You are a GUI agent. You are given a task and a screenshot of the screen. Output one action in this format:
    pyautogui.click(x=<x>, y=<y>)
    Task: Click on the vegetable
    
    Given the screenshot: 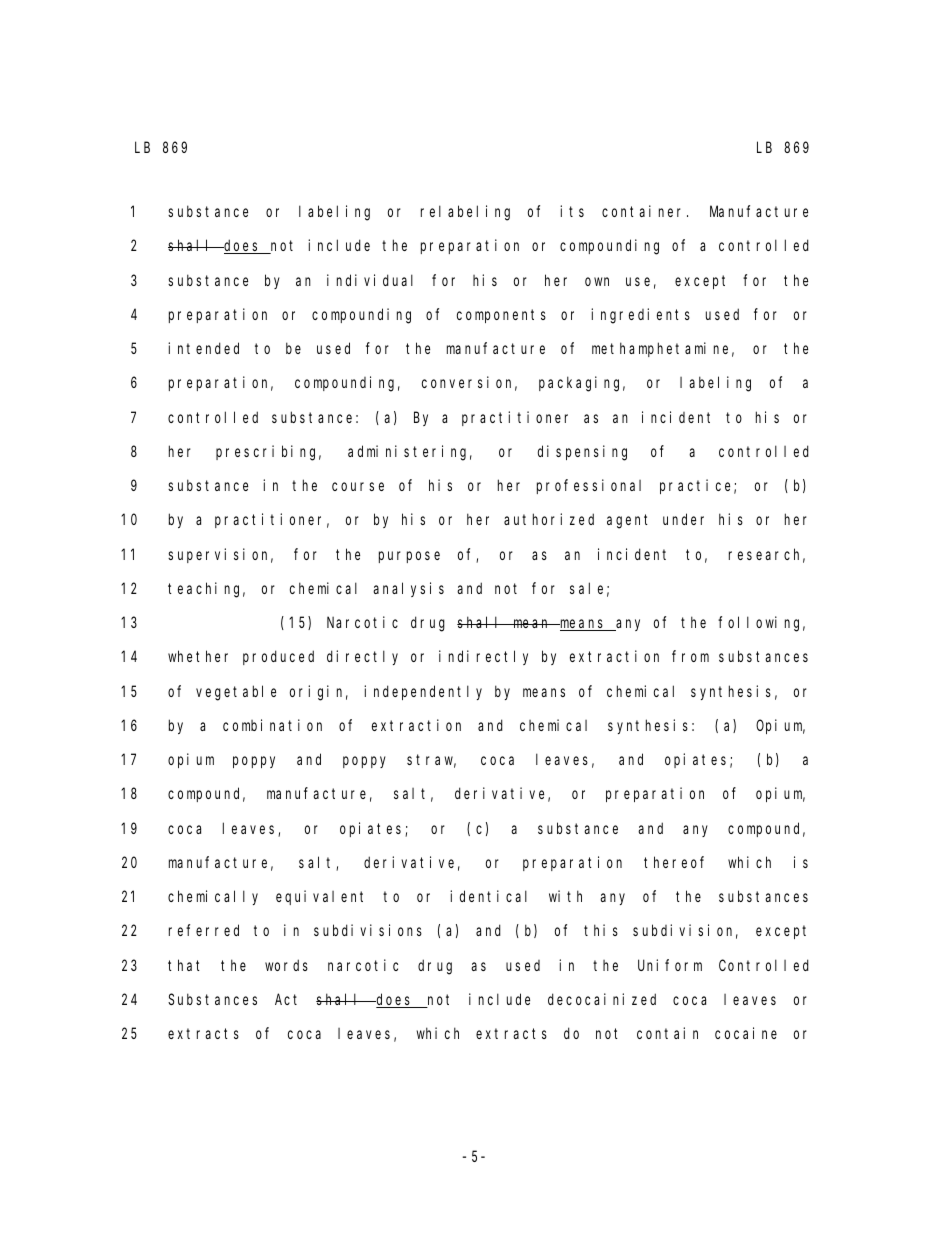 What is the action you would take?
    pyautogui.click(x=236, y=693)
